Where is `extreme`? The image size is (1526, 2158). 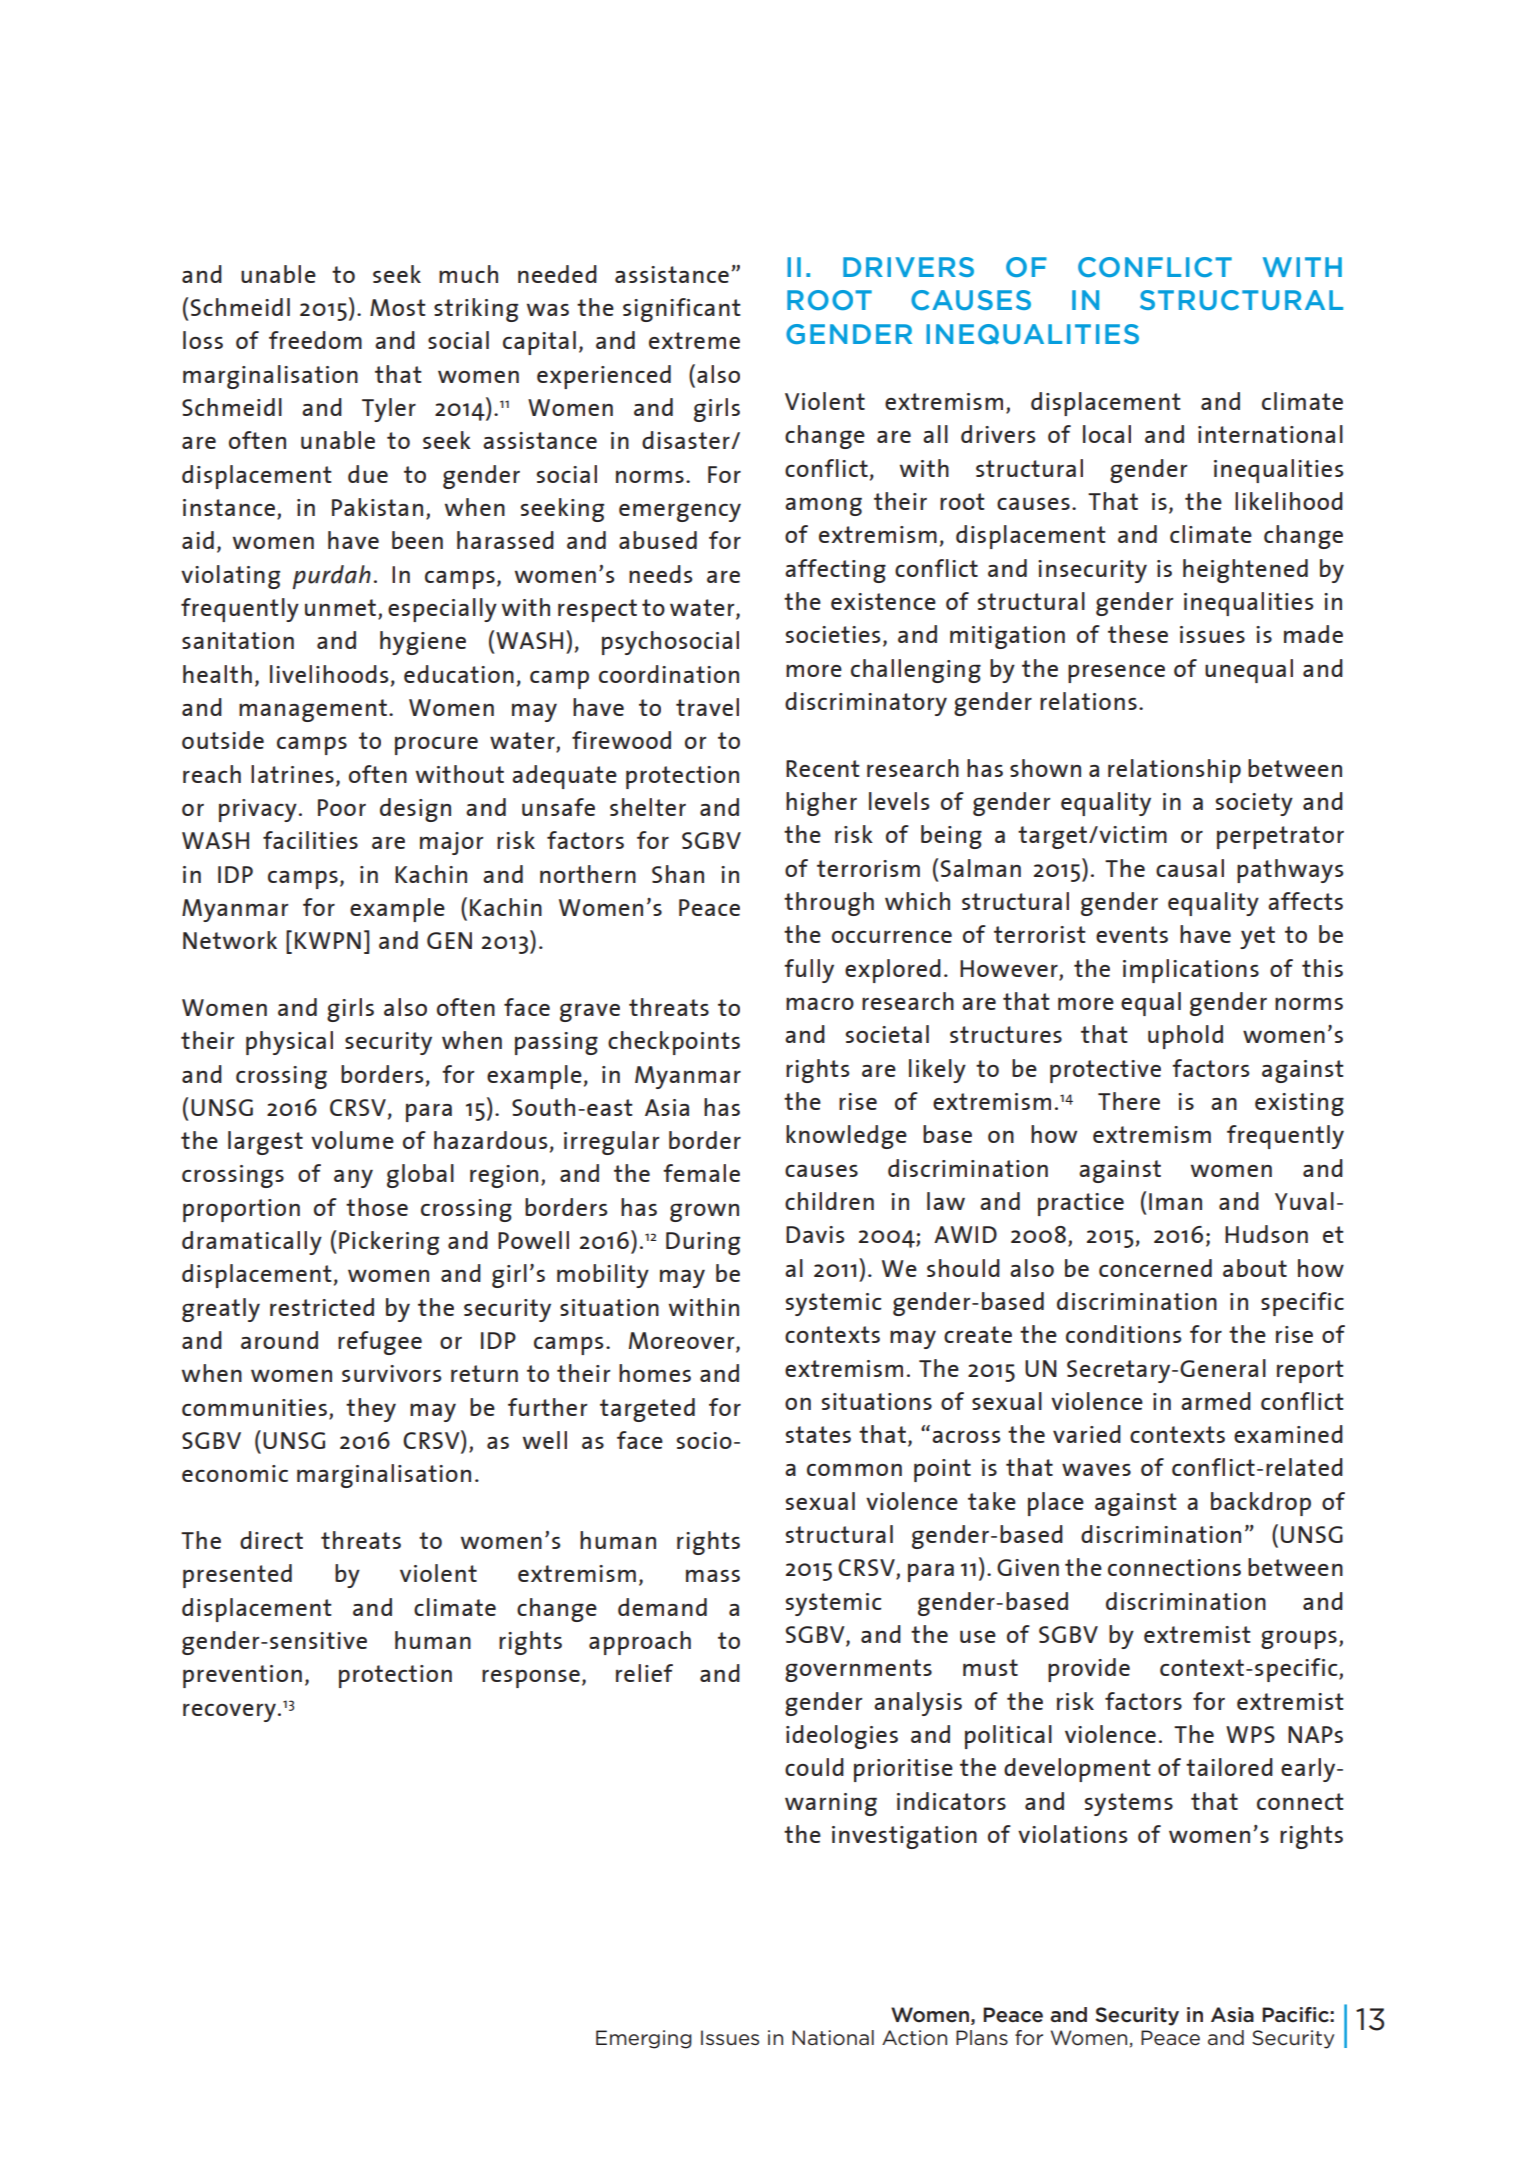 extreme is located at coordinates (694, 340).
